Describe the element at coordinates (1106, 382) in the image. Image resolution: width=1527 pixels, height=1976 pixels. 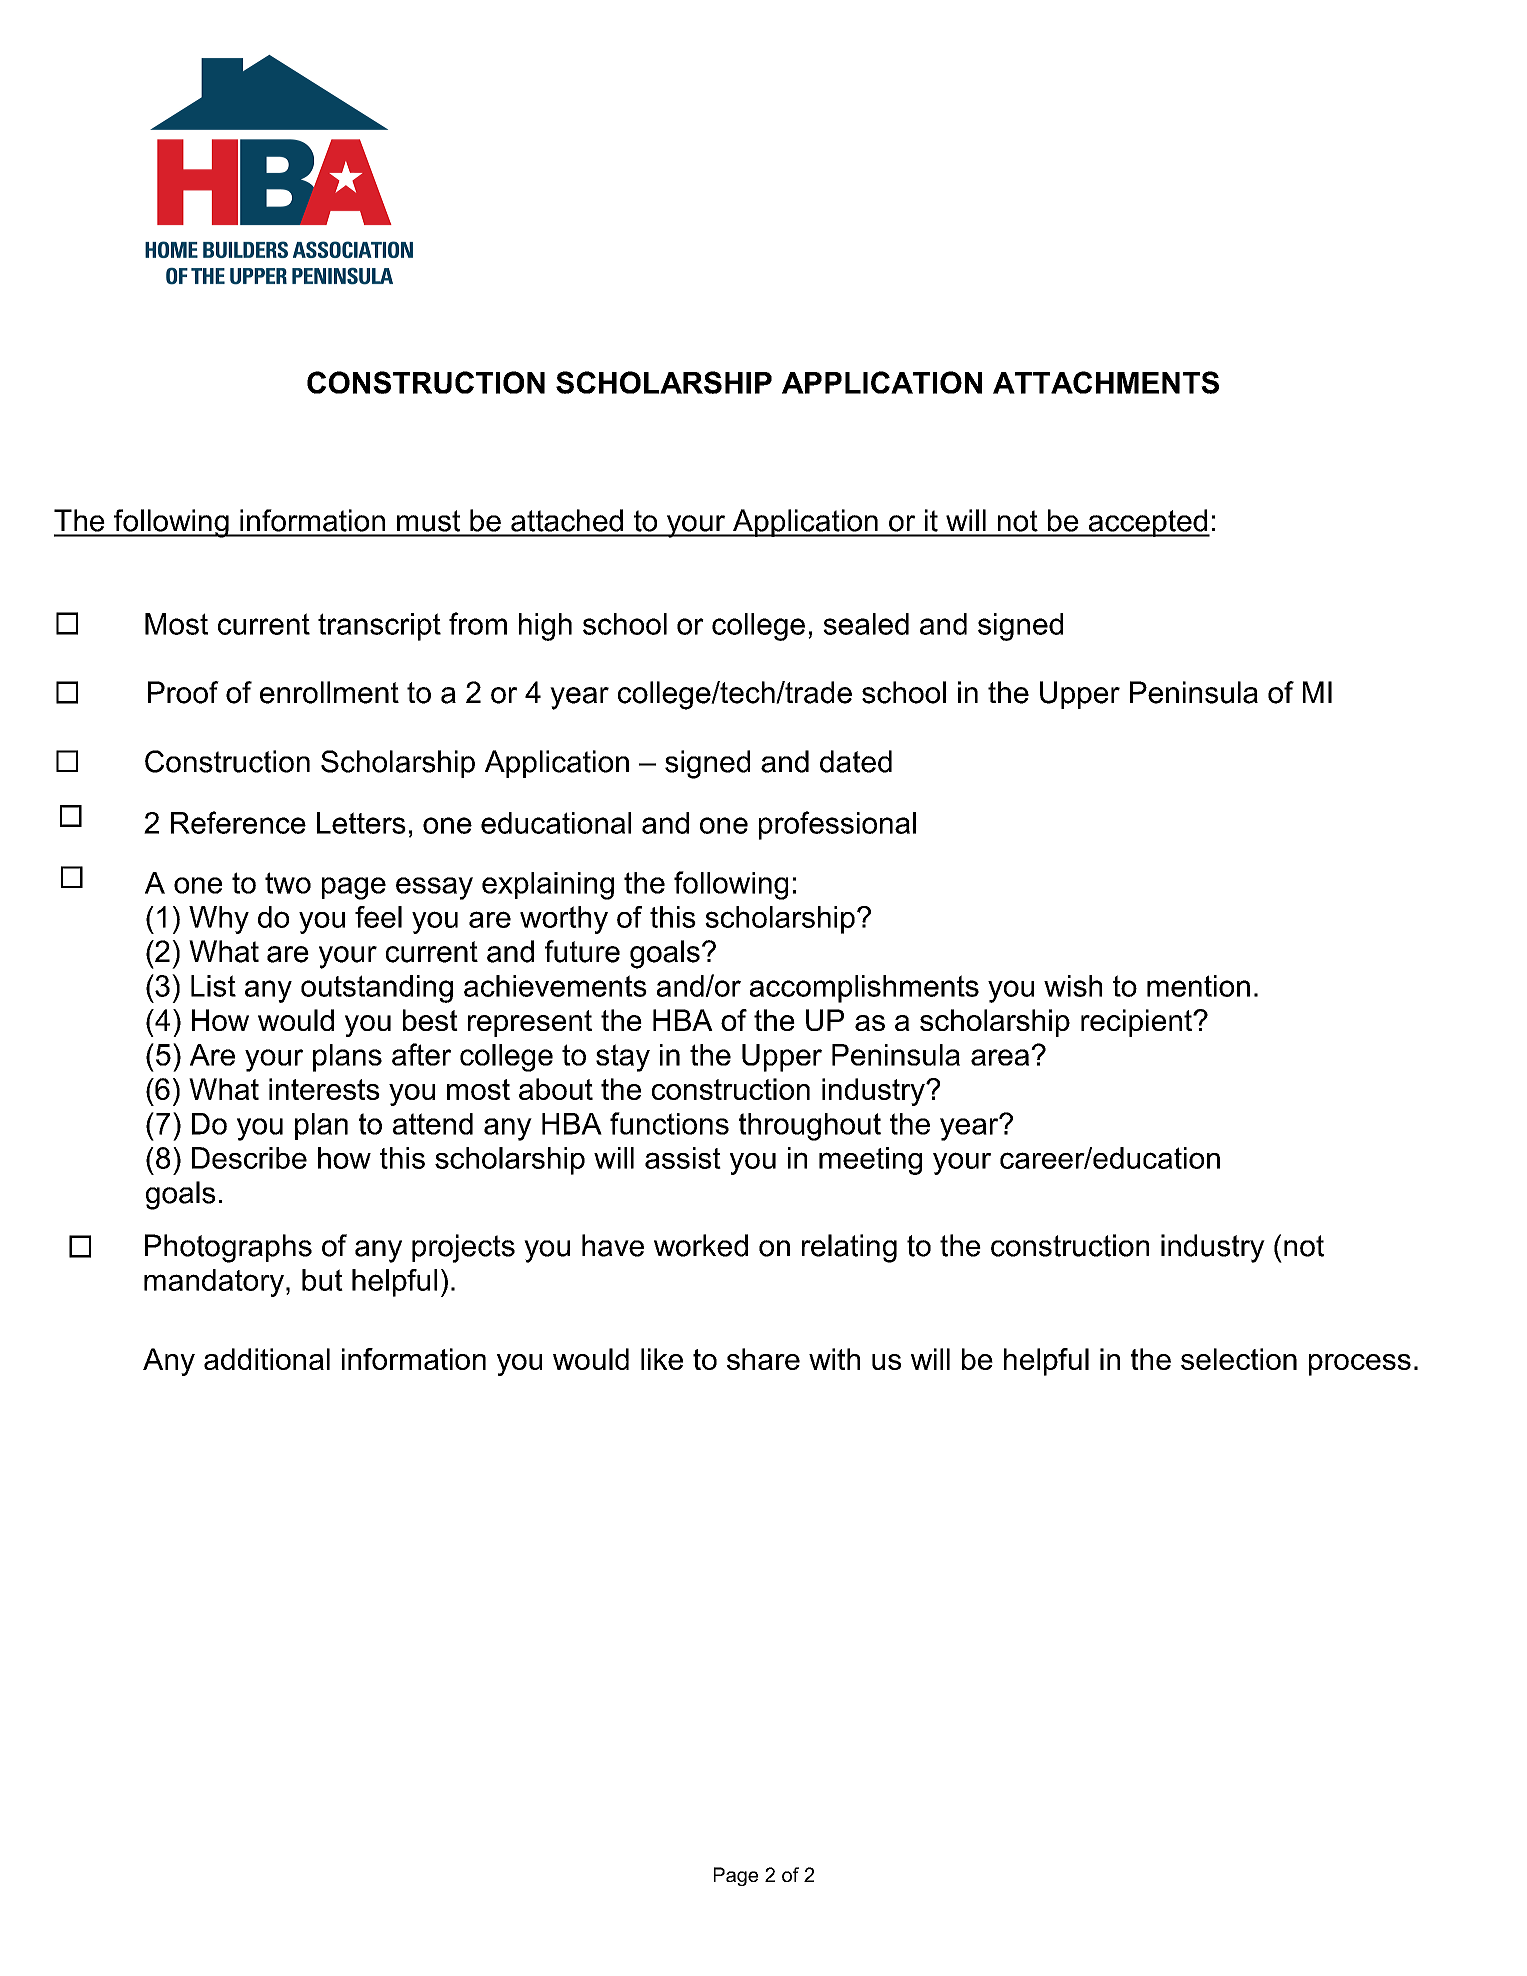
I see `ATTACHMENTS` at that location.
